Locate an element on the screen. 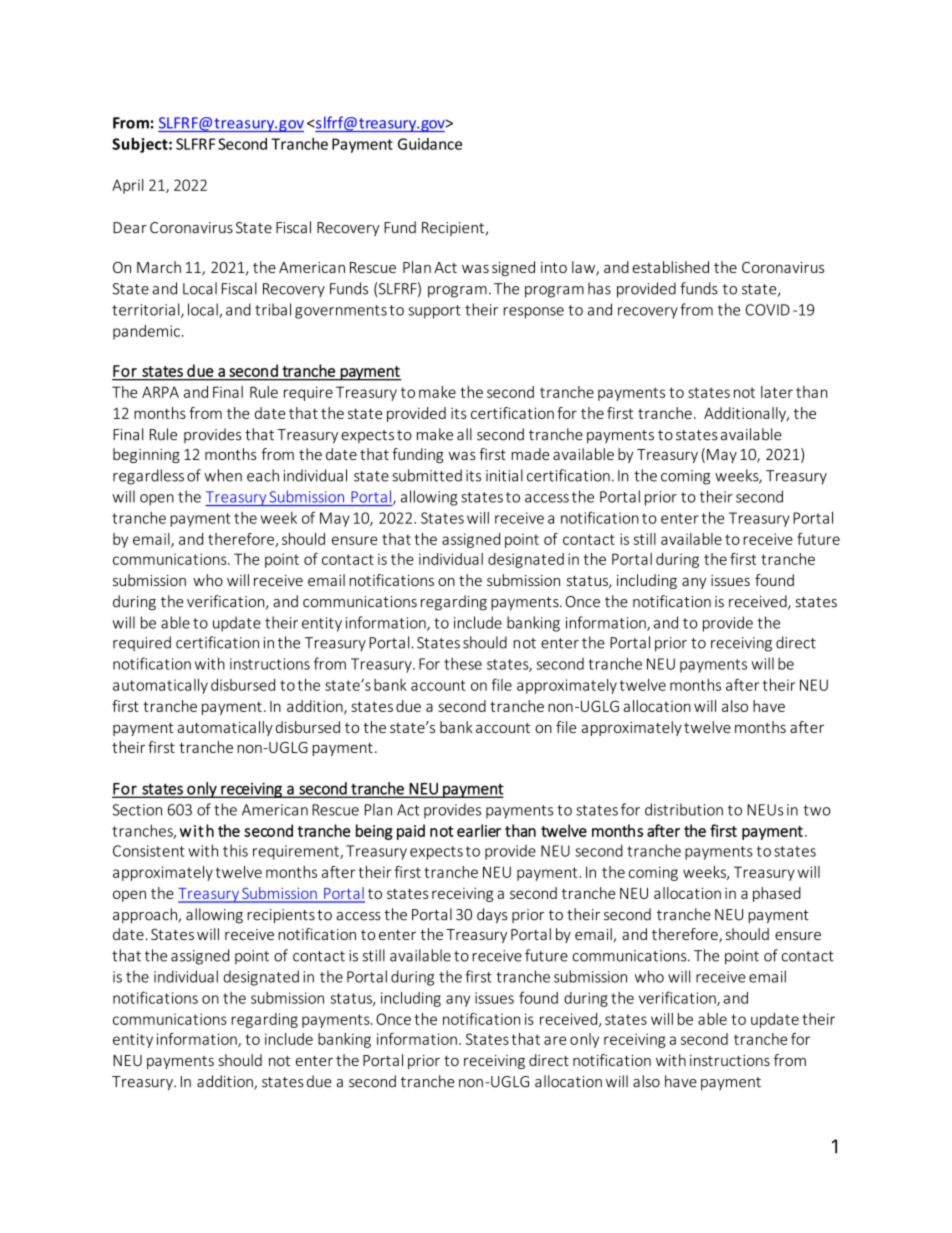 This screenshot has width=952, height=1233. April is located at coordinates (127, 186).
